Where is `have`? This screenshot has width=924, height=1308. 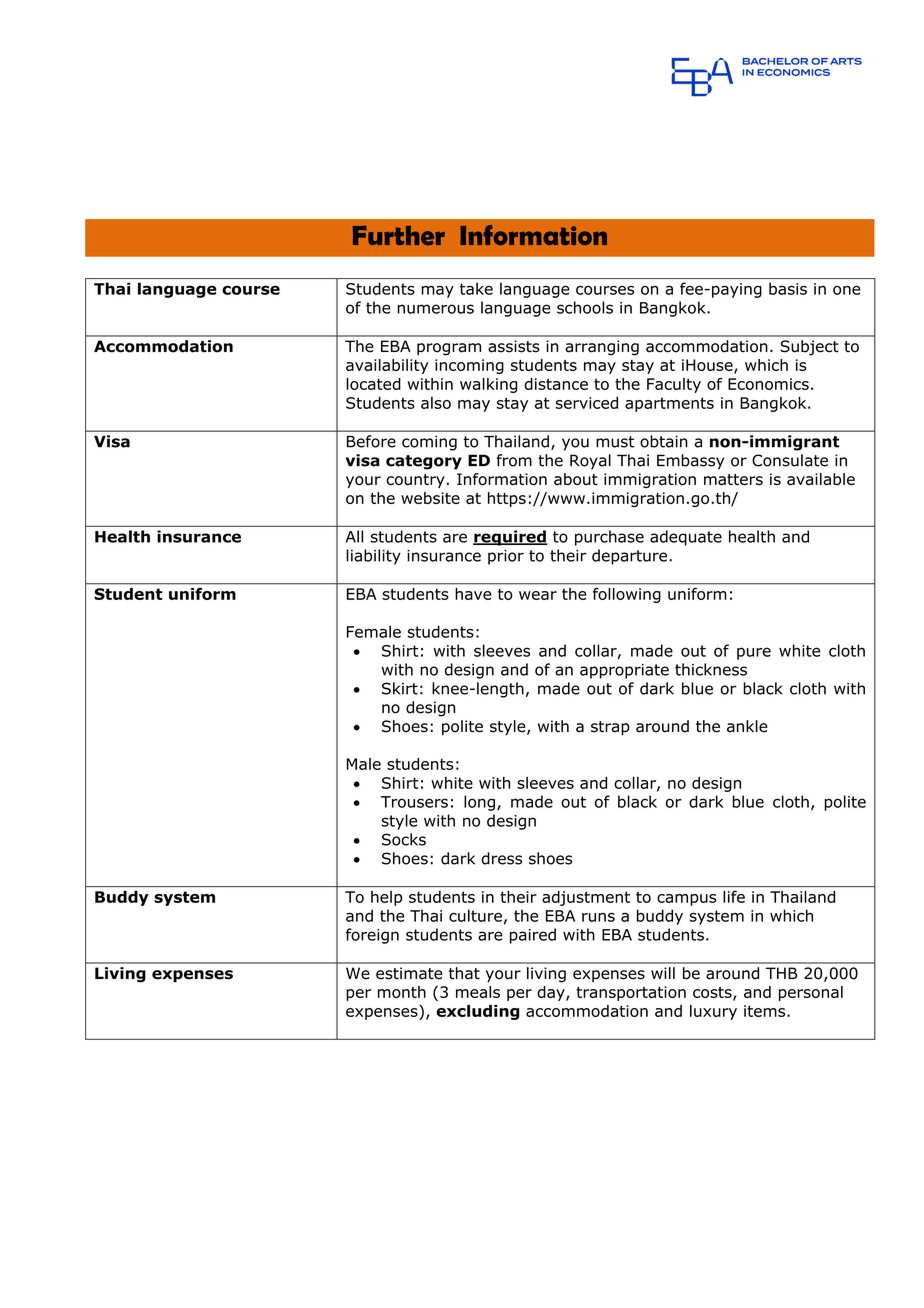 have is located at coordinates (473, 594).
